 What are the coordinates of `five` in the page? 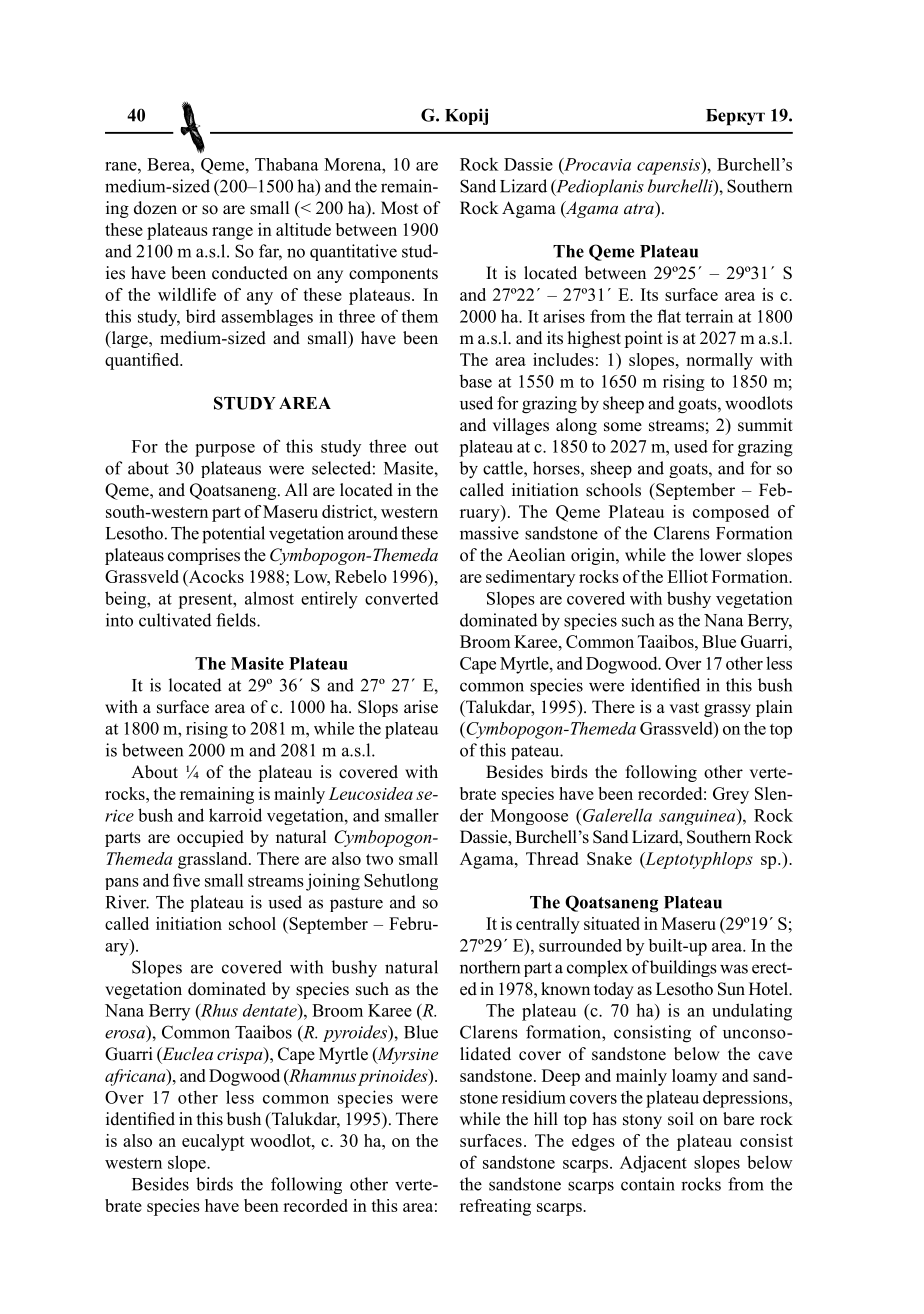 It's located at (186, 880).
